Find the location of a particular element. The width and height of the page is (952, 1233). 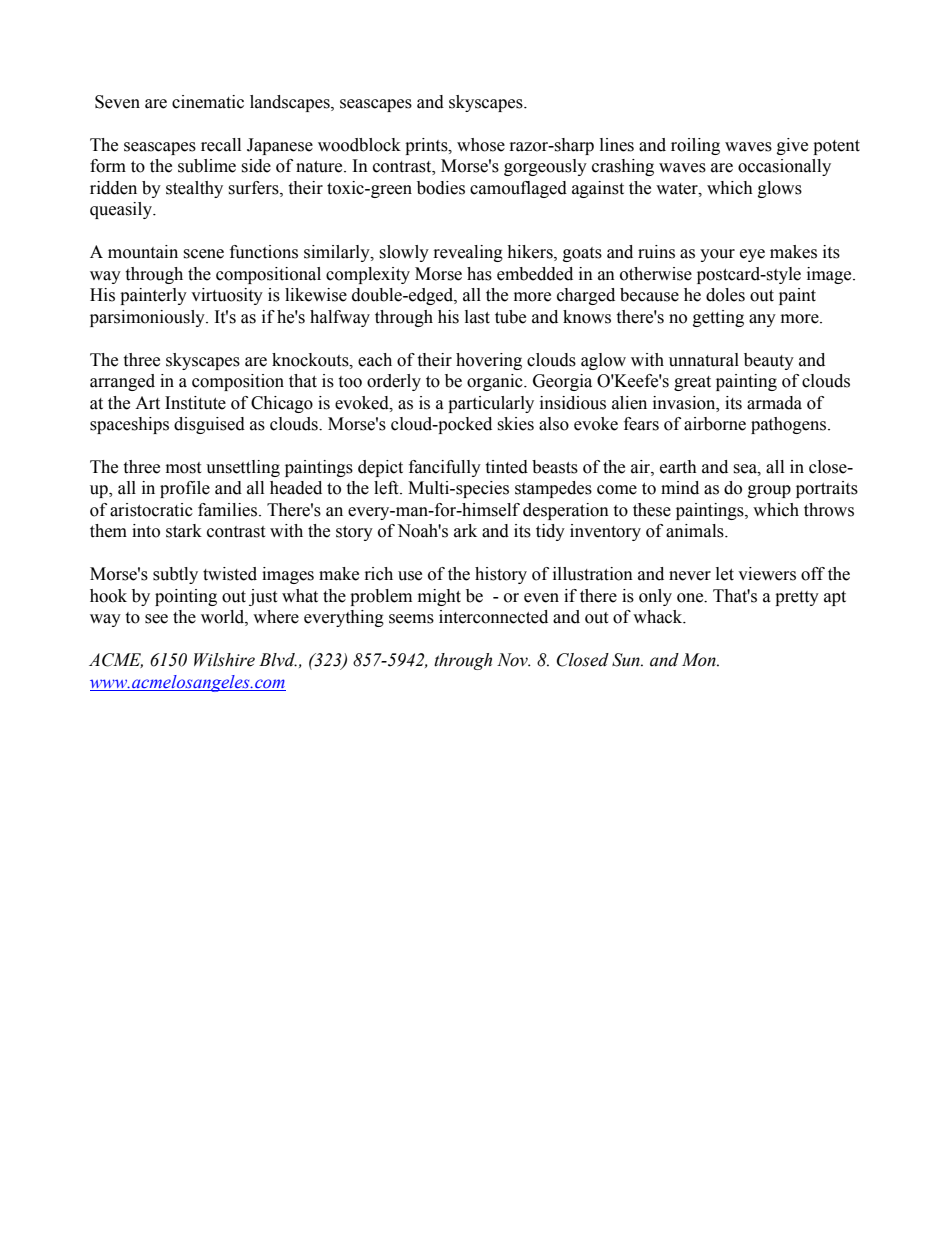

whack is located at coordinates (659, 617).
